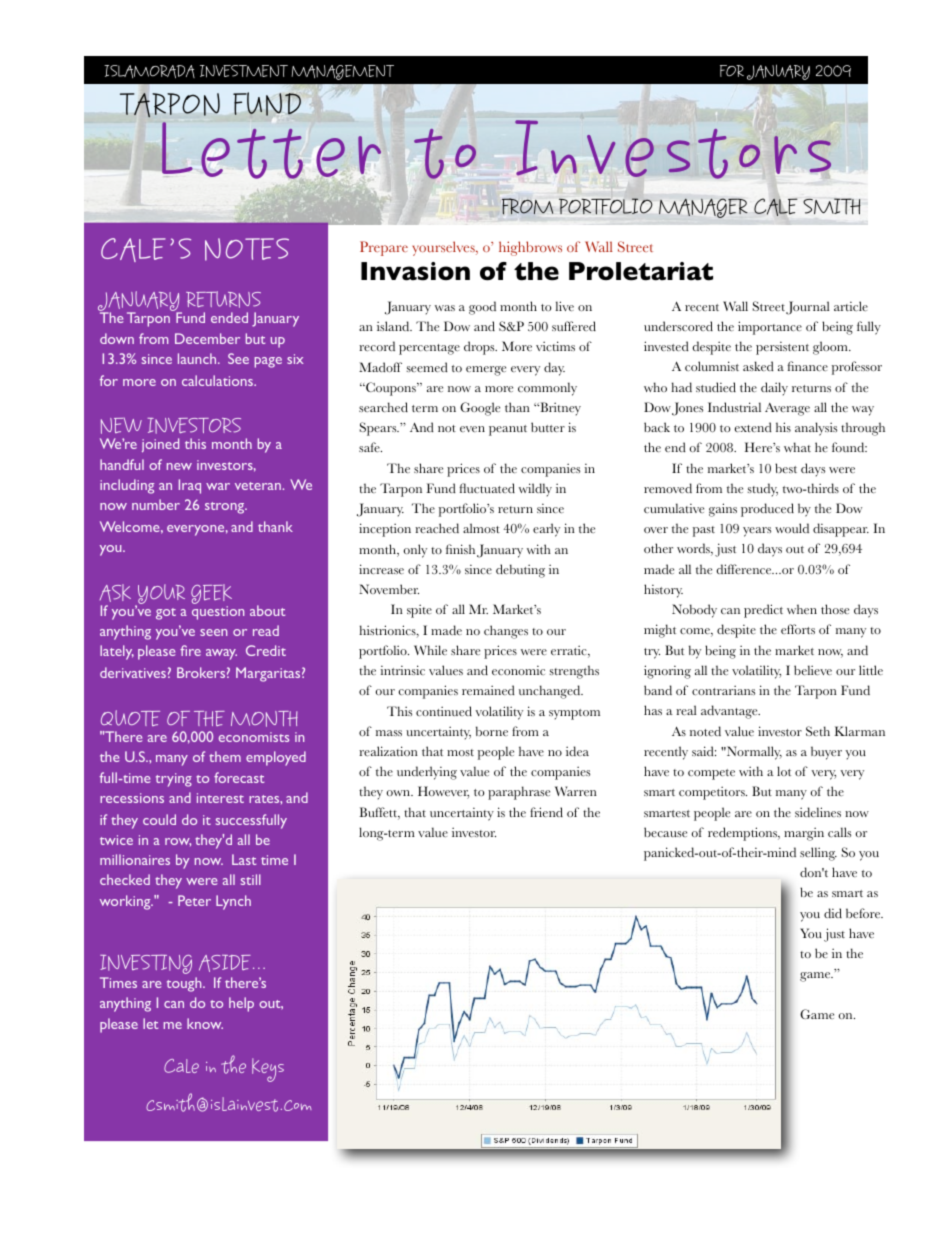  Describe the element at coordinates (268, 1070) in the screenshot. I see `Keys` at that location.
